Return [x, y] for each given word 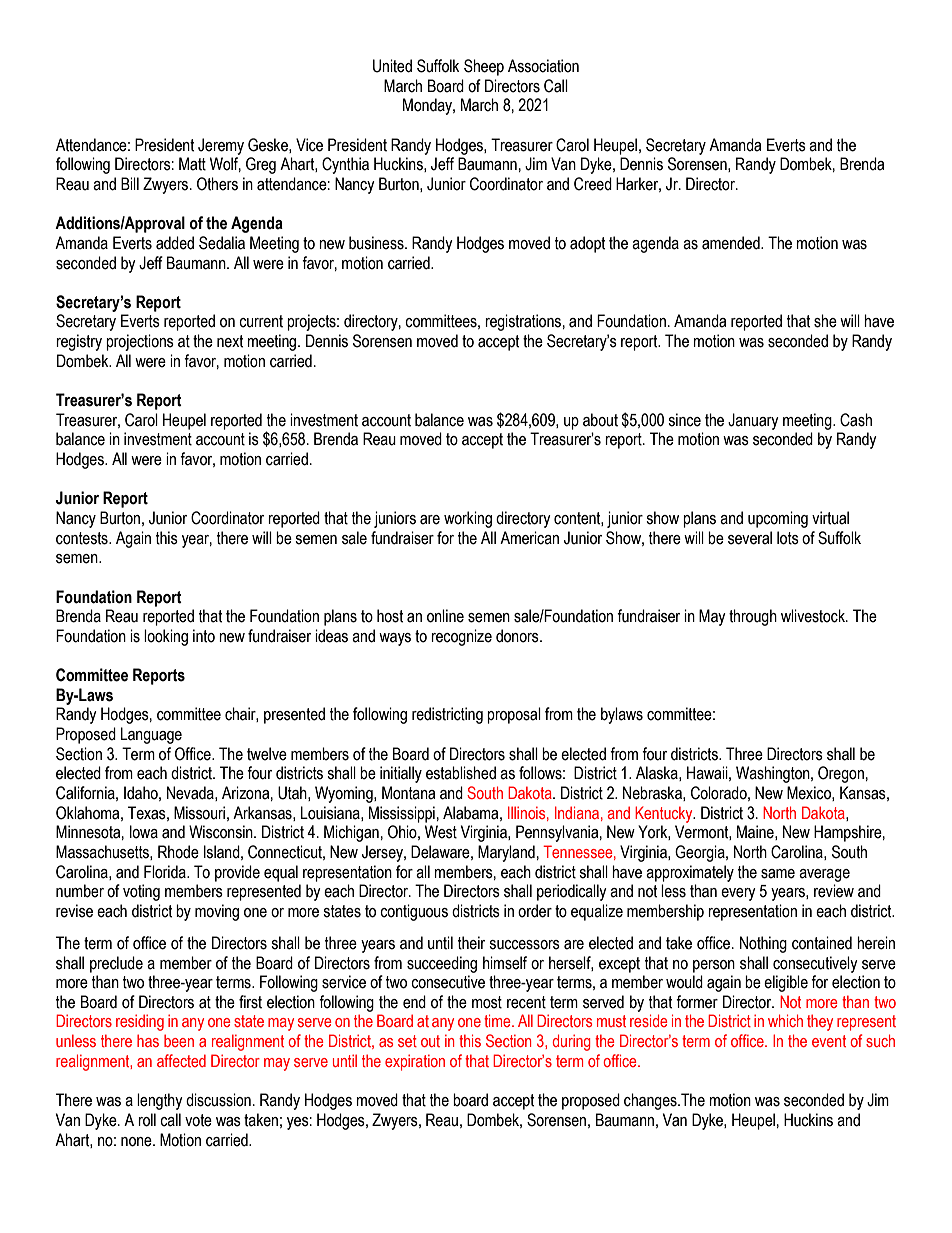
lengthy [160, 1101]
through [753, 617]
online [445, 616]
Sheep [484, 67]
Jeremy [221, 146]
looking [166, 637]
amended [732, 243]
